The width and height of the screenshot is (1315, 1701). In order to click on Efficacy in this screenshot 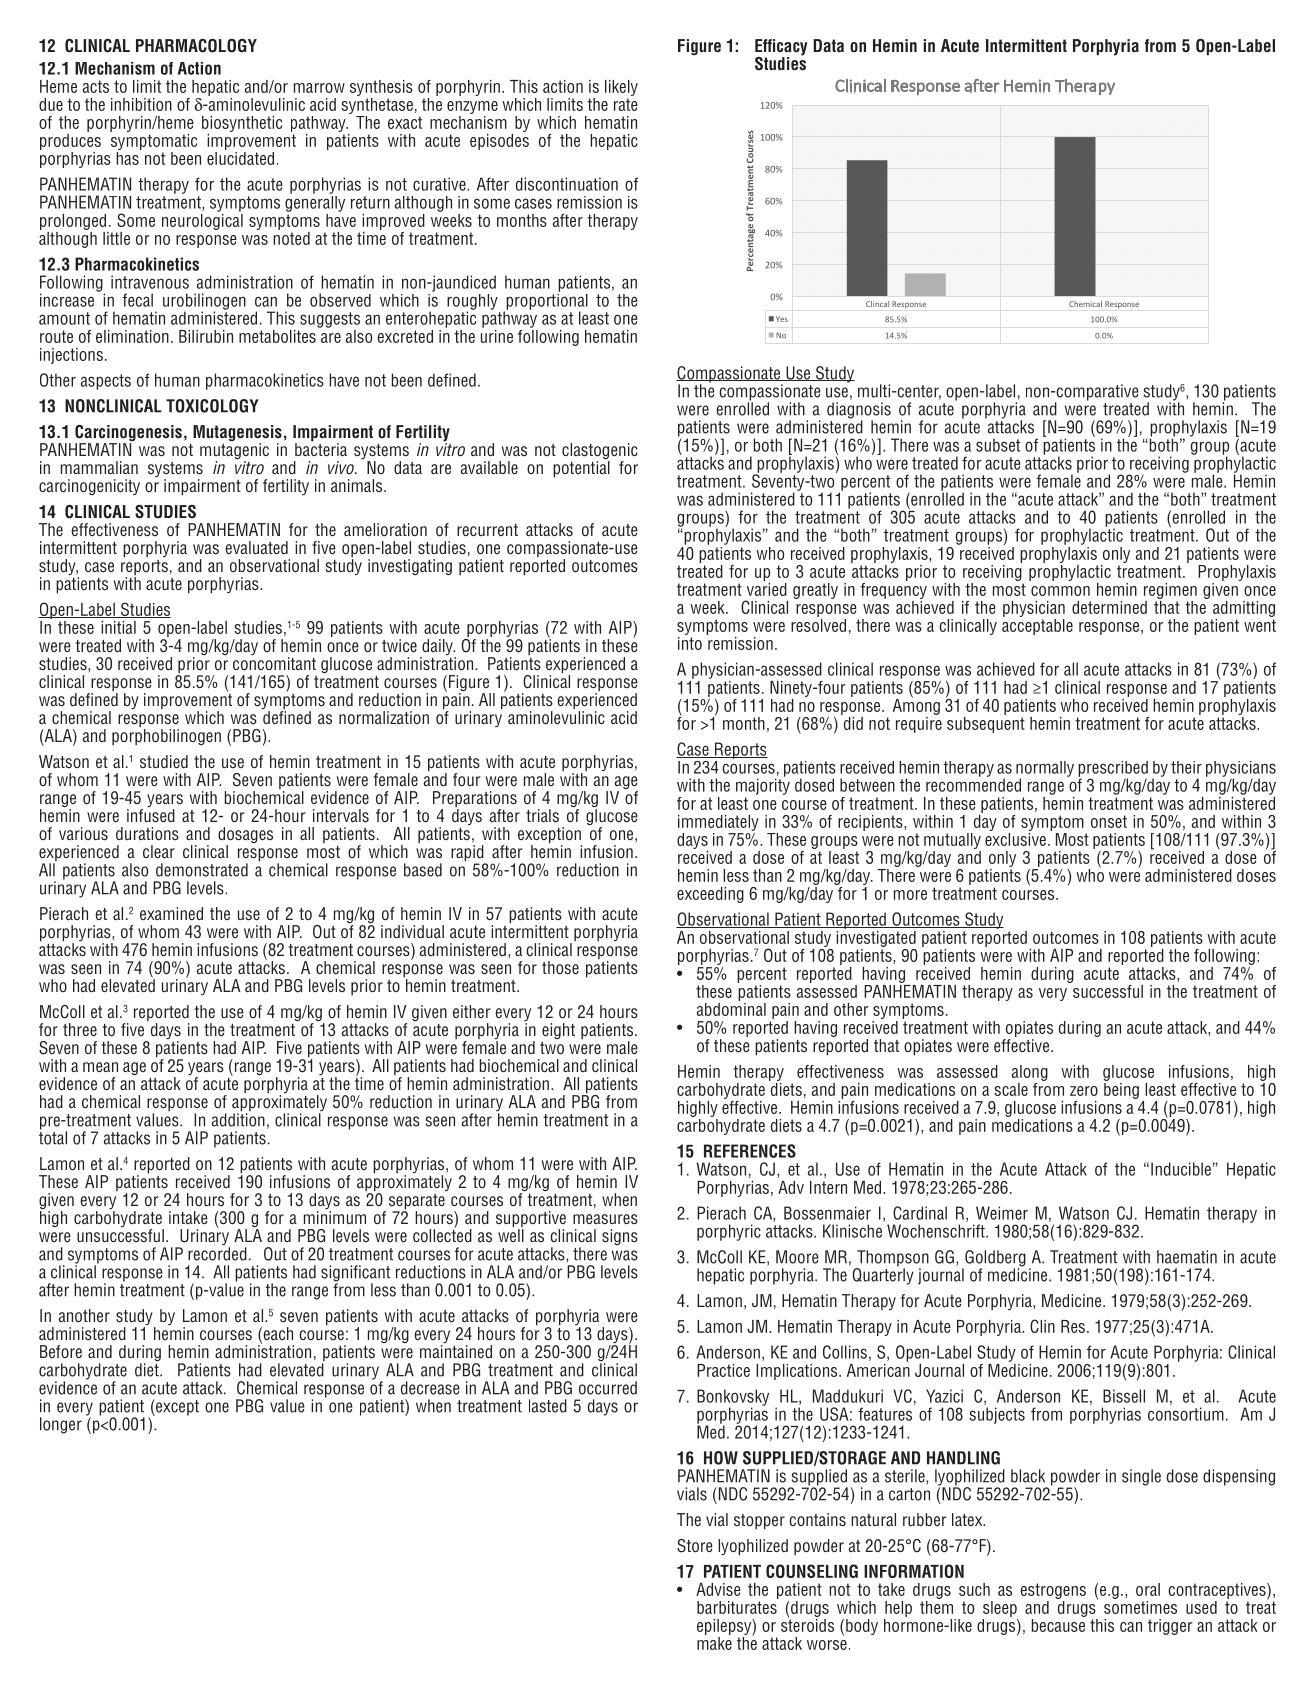, I will do `click(781, 48)`.
